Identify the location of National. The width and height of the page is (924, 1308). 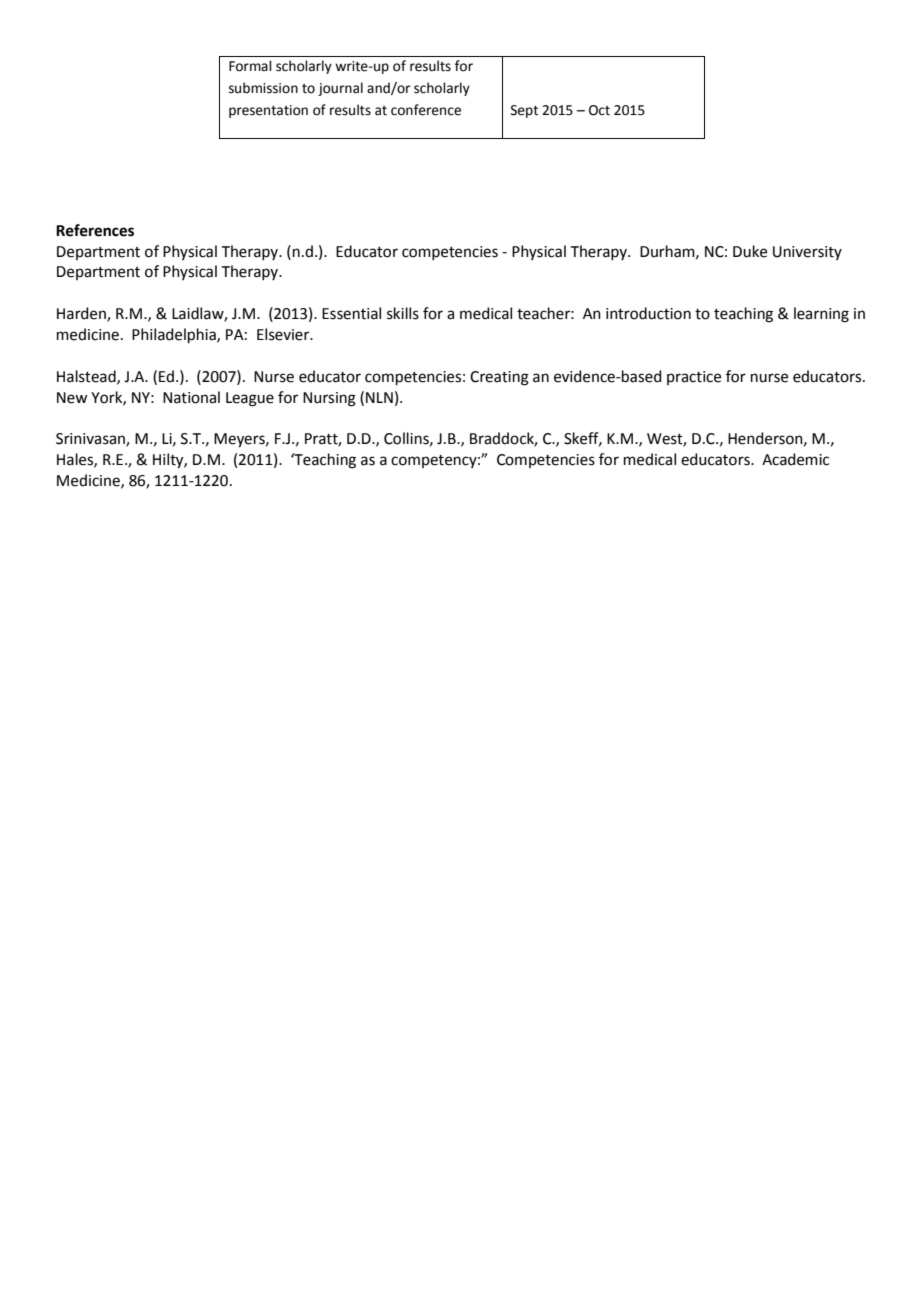
(191, 397).
